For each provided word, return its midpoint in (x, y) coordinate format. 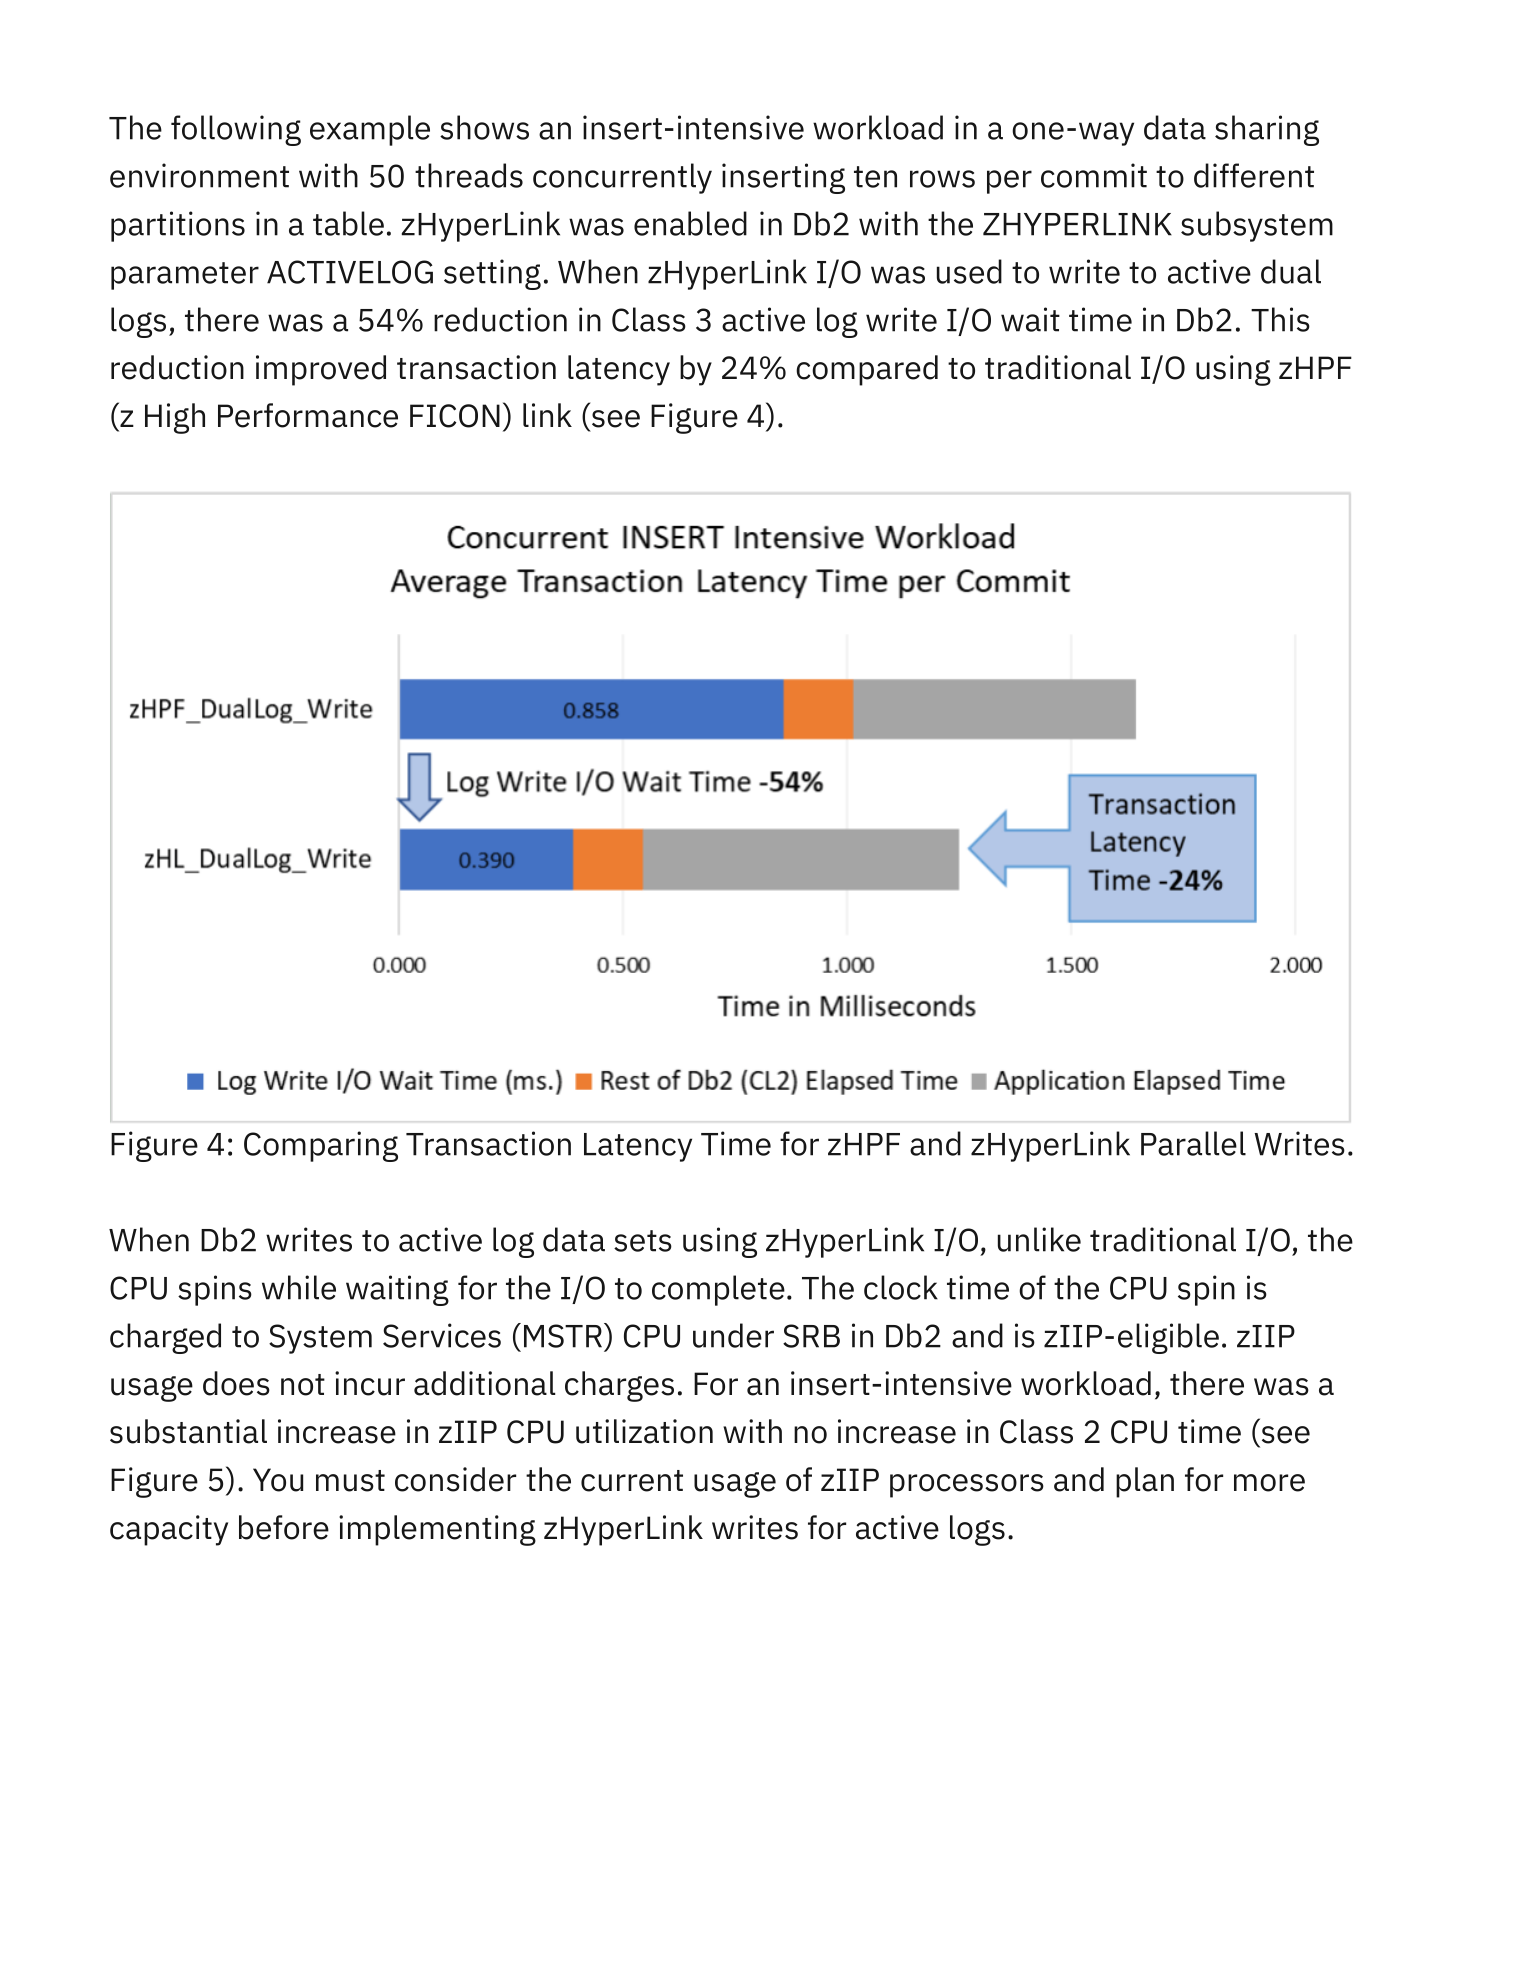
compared (867, 370)
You (278, 1480)
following (236, 130)
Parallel (1193, 1143)
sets (643, 1241)
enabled (690, 223)
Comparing (321, 1146)
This (1280, 319)
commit (1094, 175)
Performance (308, 415)
